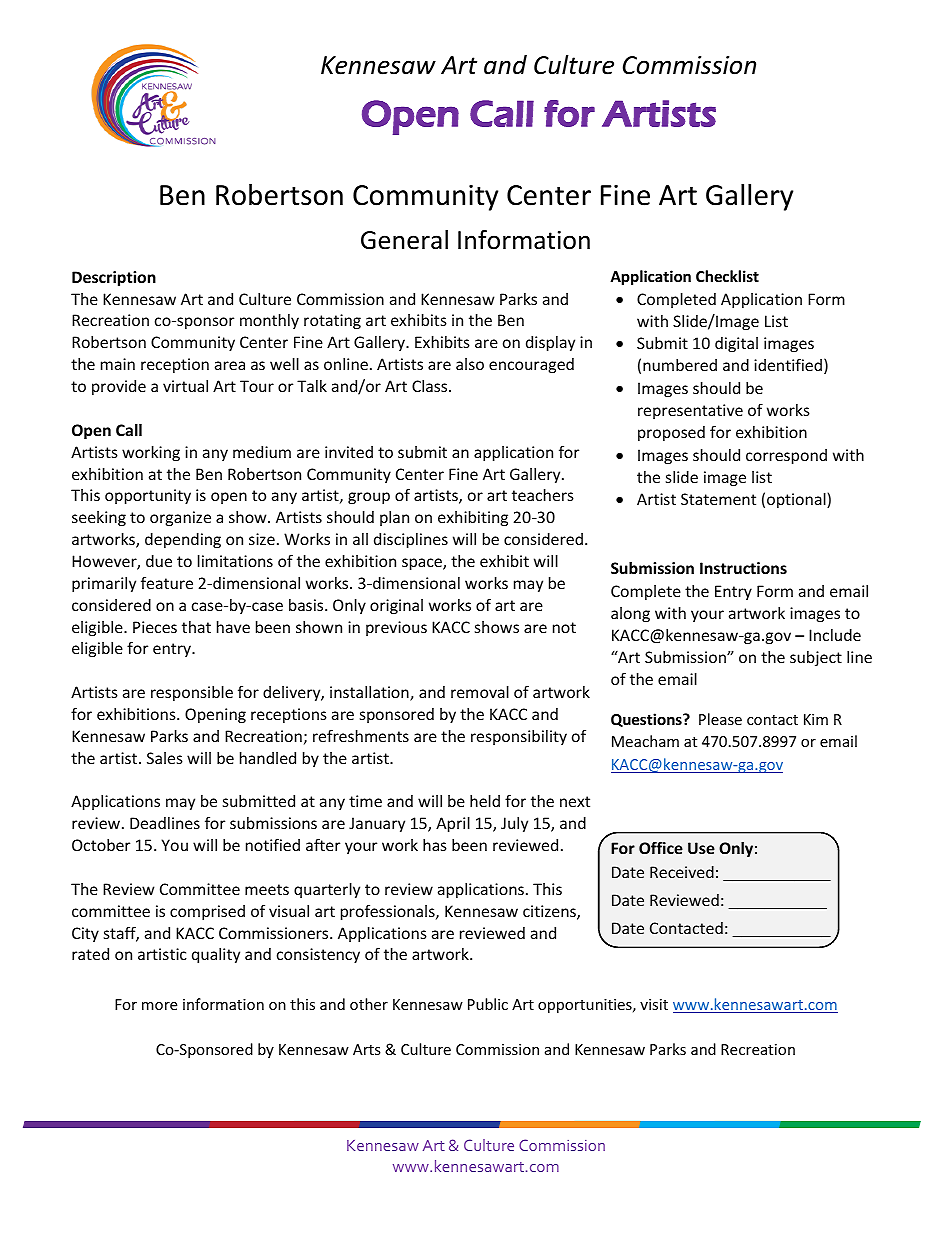 Image resolution: width=952 pixels, height=1233 pixels. I want to click on invited, so click(349, 452).
